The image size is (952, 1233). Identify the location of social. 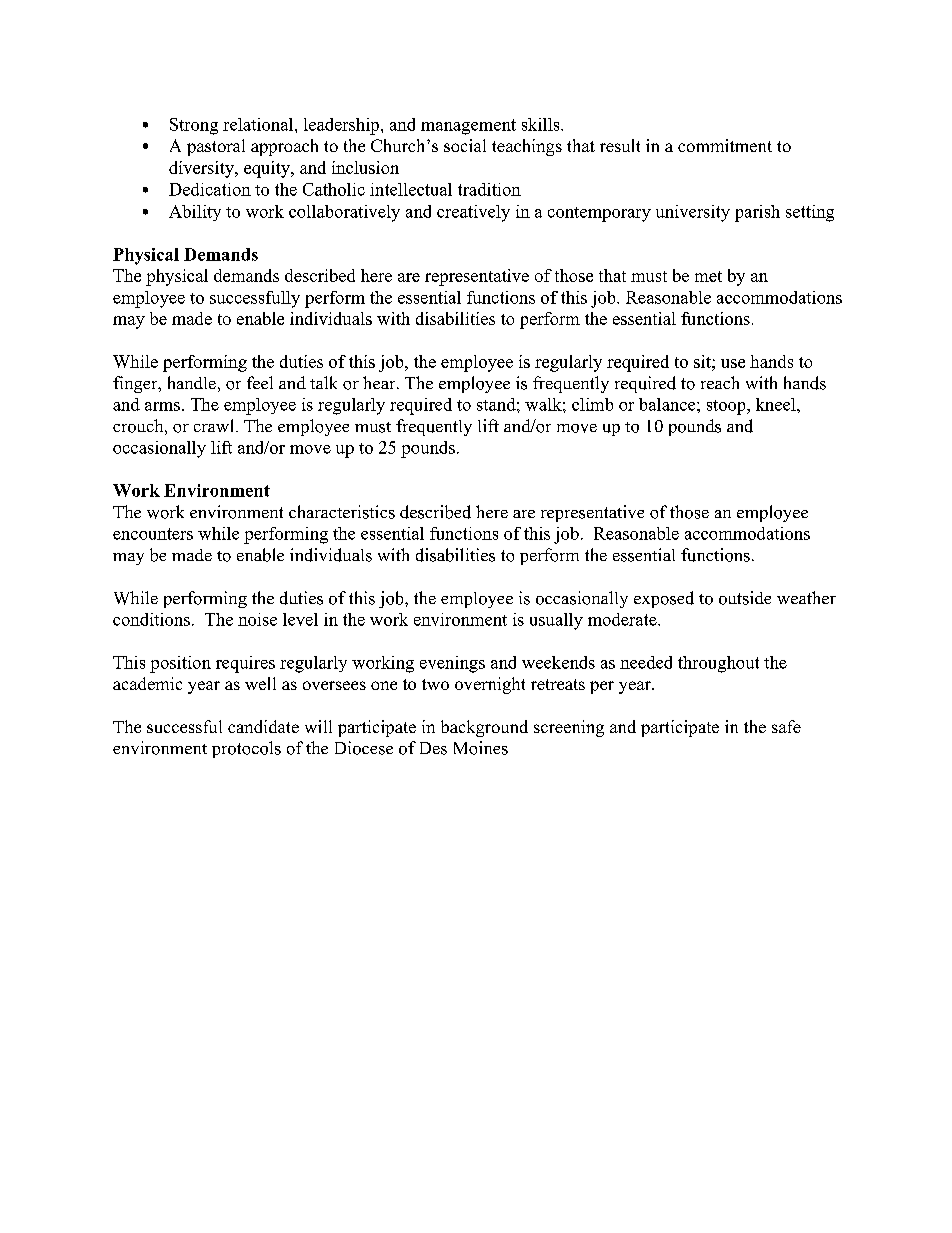
(465, 145).
